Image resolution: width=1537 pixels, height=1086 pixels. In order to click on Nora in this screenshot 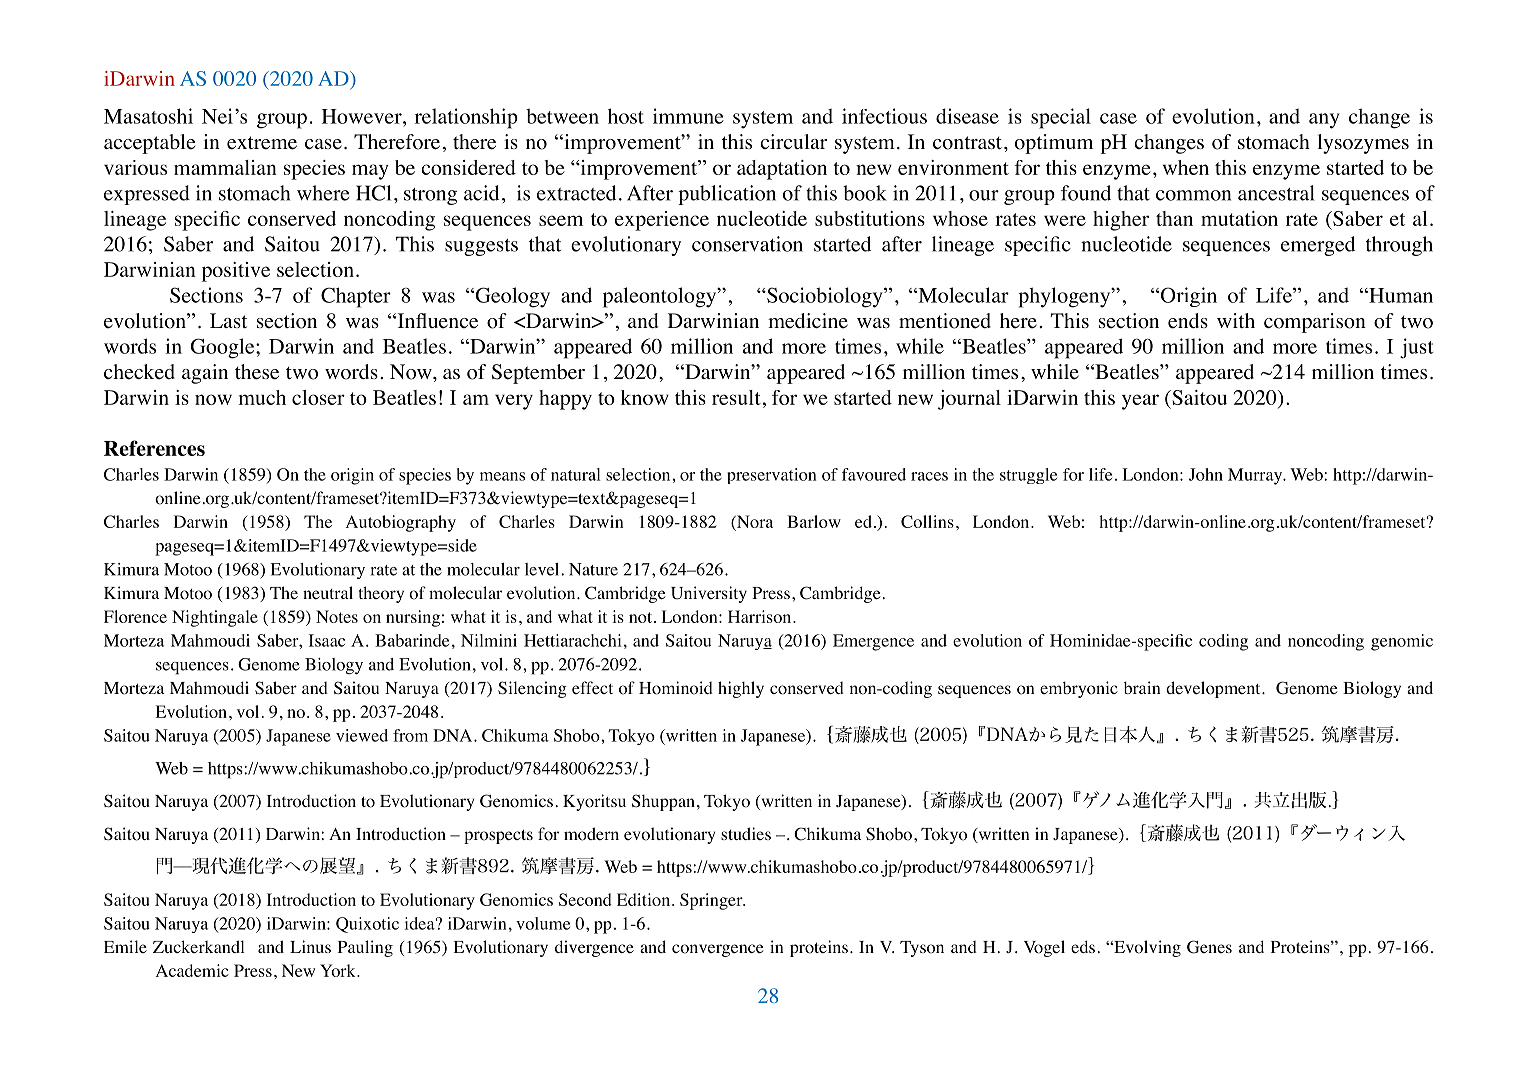, I will do `click(754, 523)`.
